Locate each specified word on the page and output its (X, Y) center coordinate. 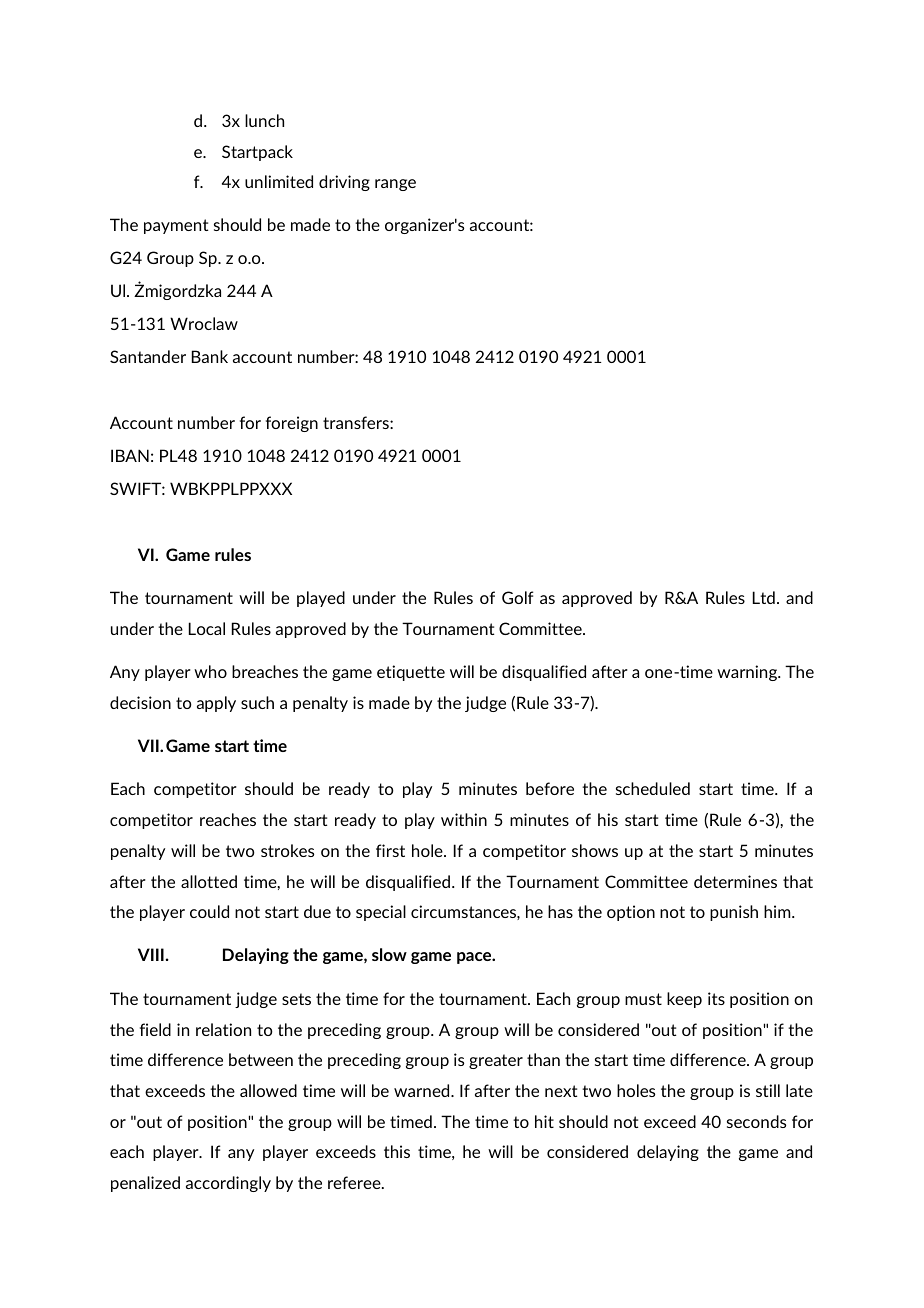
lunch (264, 120)
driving (344, 183)
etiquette (411, 673)
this (397, 1151)
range (395, 185)
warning (748, 673)
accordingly (228, 1184)
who (210, 671)
